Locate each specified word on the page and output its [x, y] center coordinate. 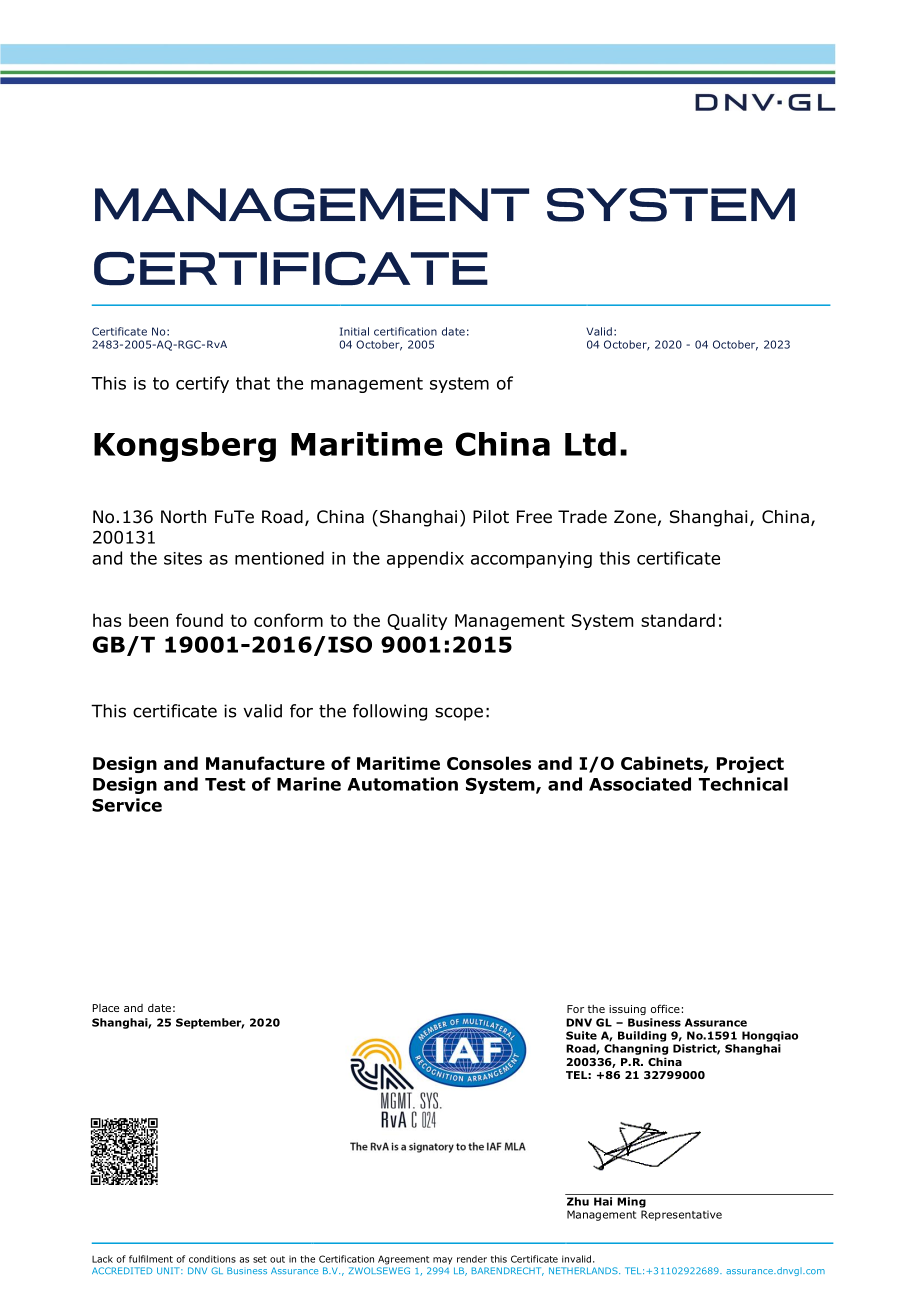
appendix [425, 559]
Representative [681, 1215]
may [443, 1261]
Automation [402, 784]
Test [225, 784]
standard [678, 620]
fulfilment [151, 1259]
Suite [581, 1035]
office [665, 1008]
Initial [354, 331]
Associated [640, 784]
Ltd [590, 444]
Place [106, 1008]
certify [202, 384]
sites [183, 558]
